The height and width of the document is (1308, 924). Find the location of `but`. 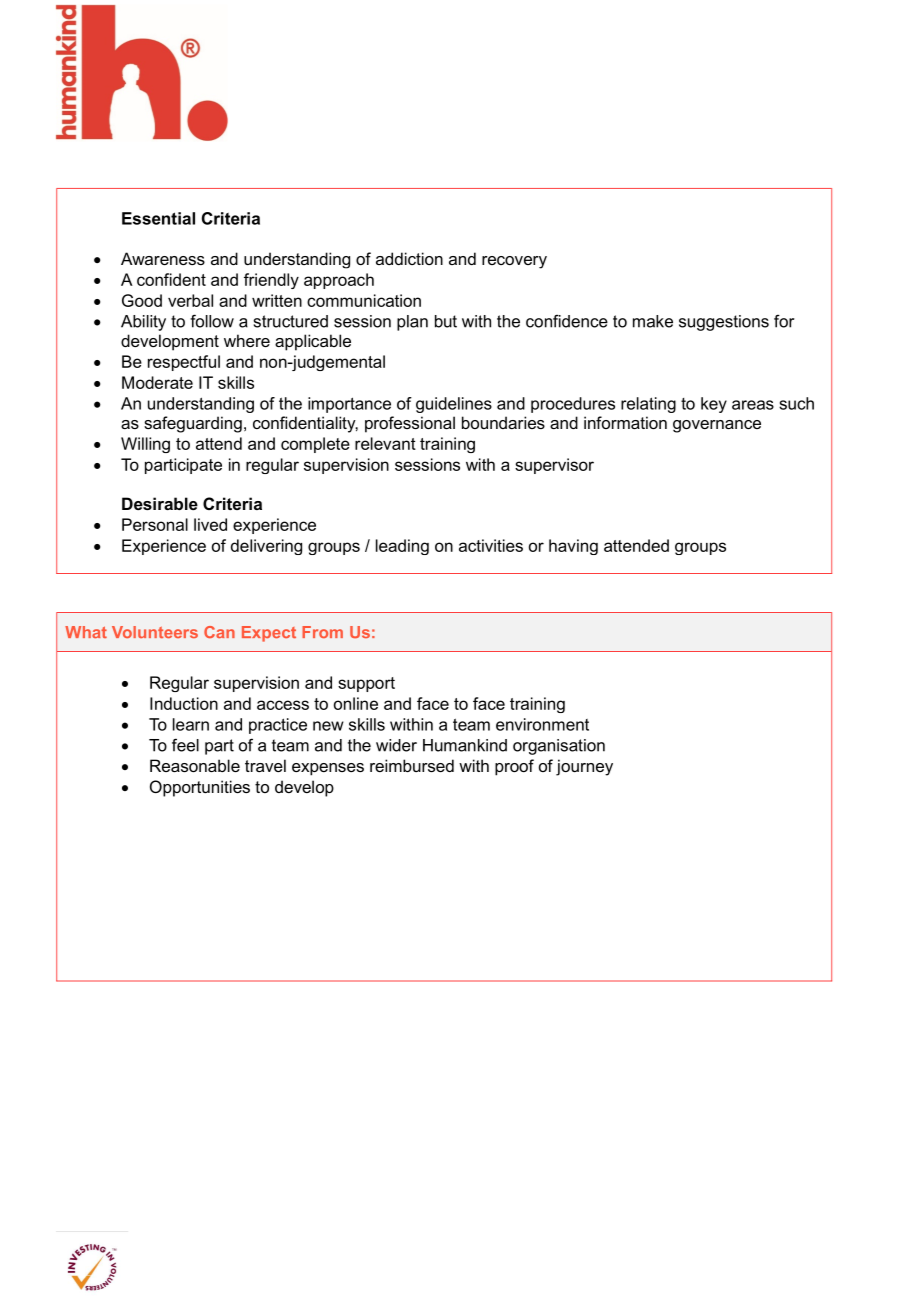

but is located at coordinates (446, 321).
